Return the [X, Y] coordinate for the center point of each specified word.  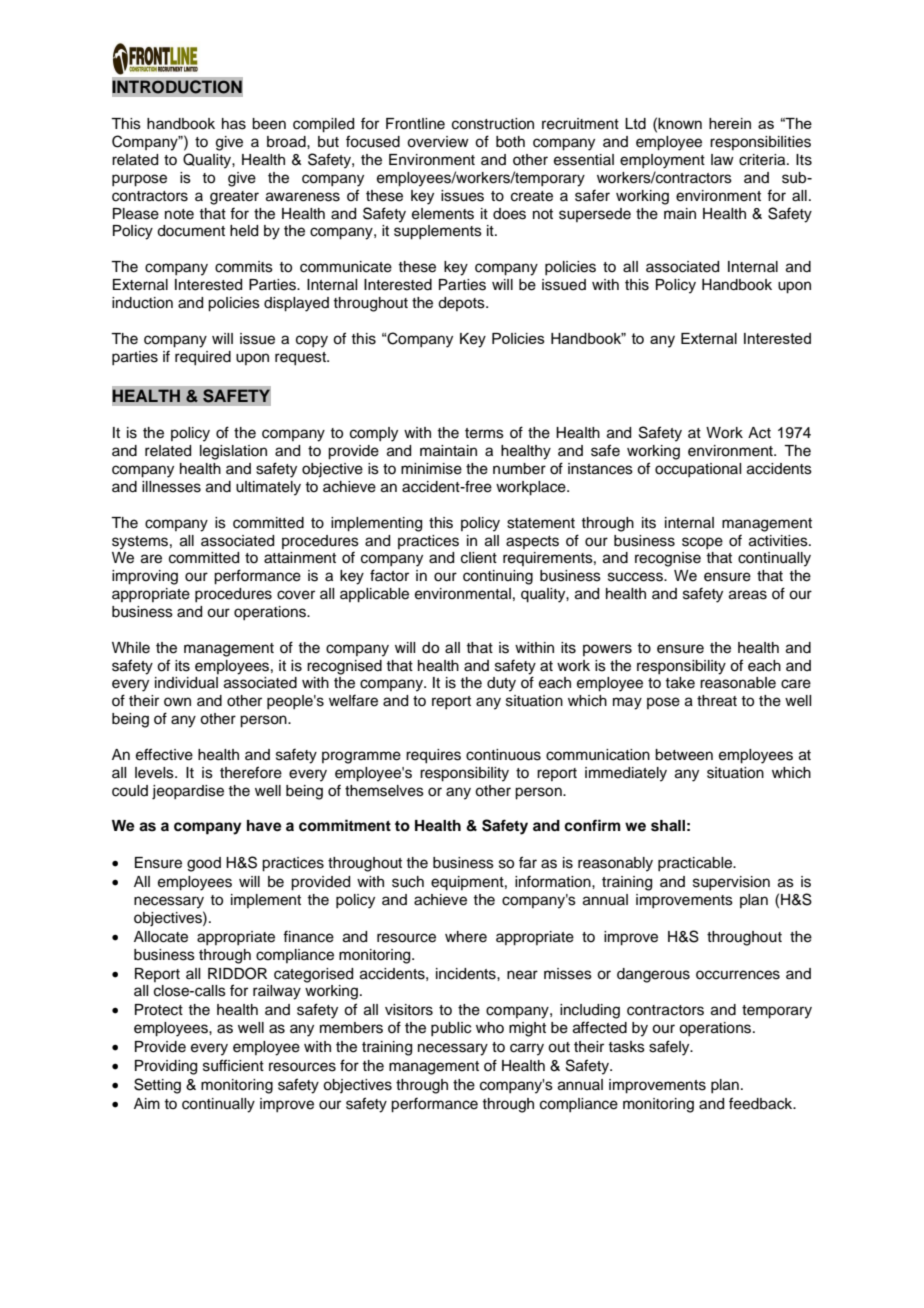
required [203, 358]
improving [145, 577]
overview [438, 142]
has [234, 124]
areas [748, 595]
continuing [498, 577]
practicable [696, 864]
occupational [698, 470]
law [722, 159]
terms [484, 433]
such [408, 882]
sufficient [233, 1065]
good [204, 864]
